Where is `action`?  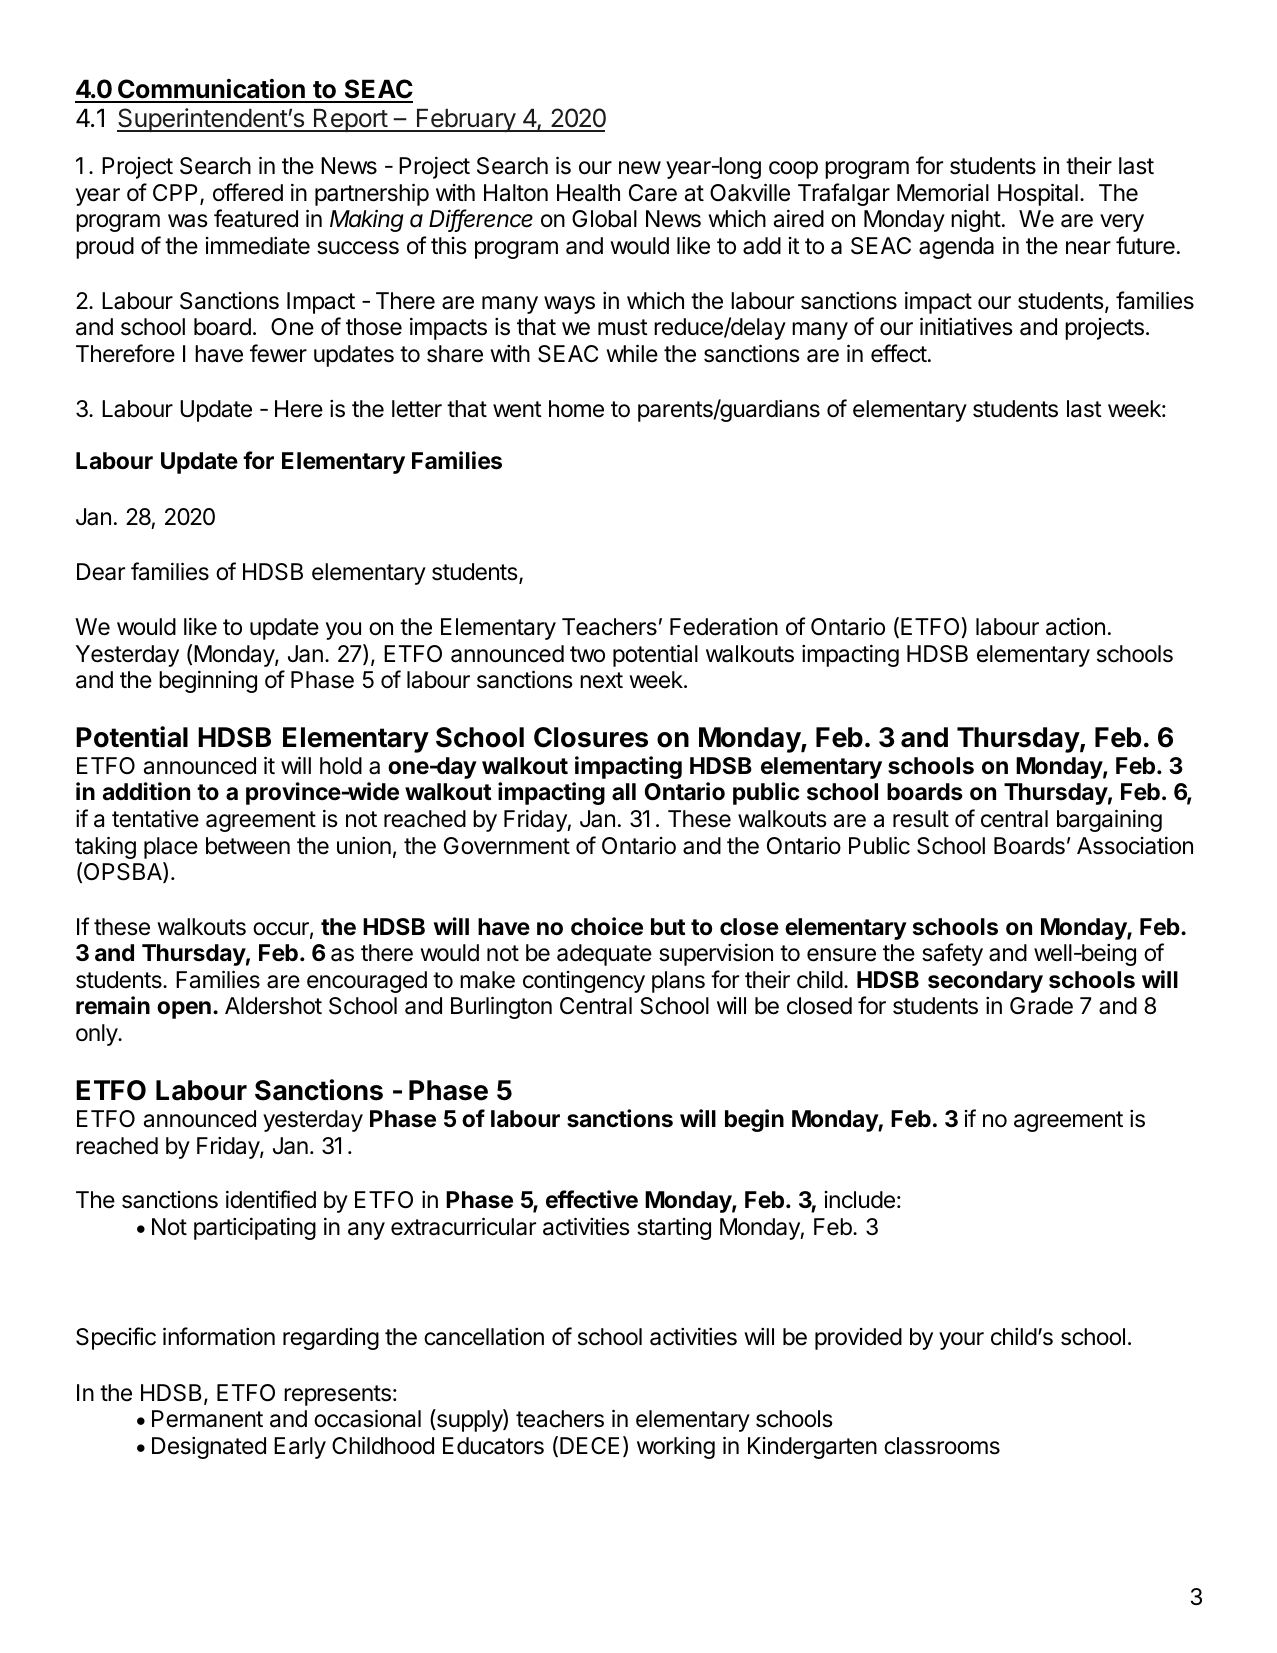
action is located at coordinates (1075, 626).
